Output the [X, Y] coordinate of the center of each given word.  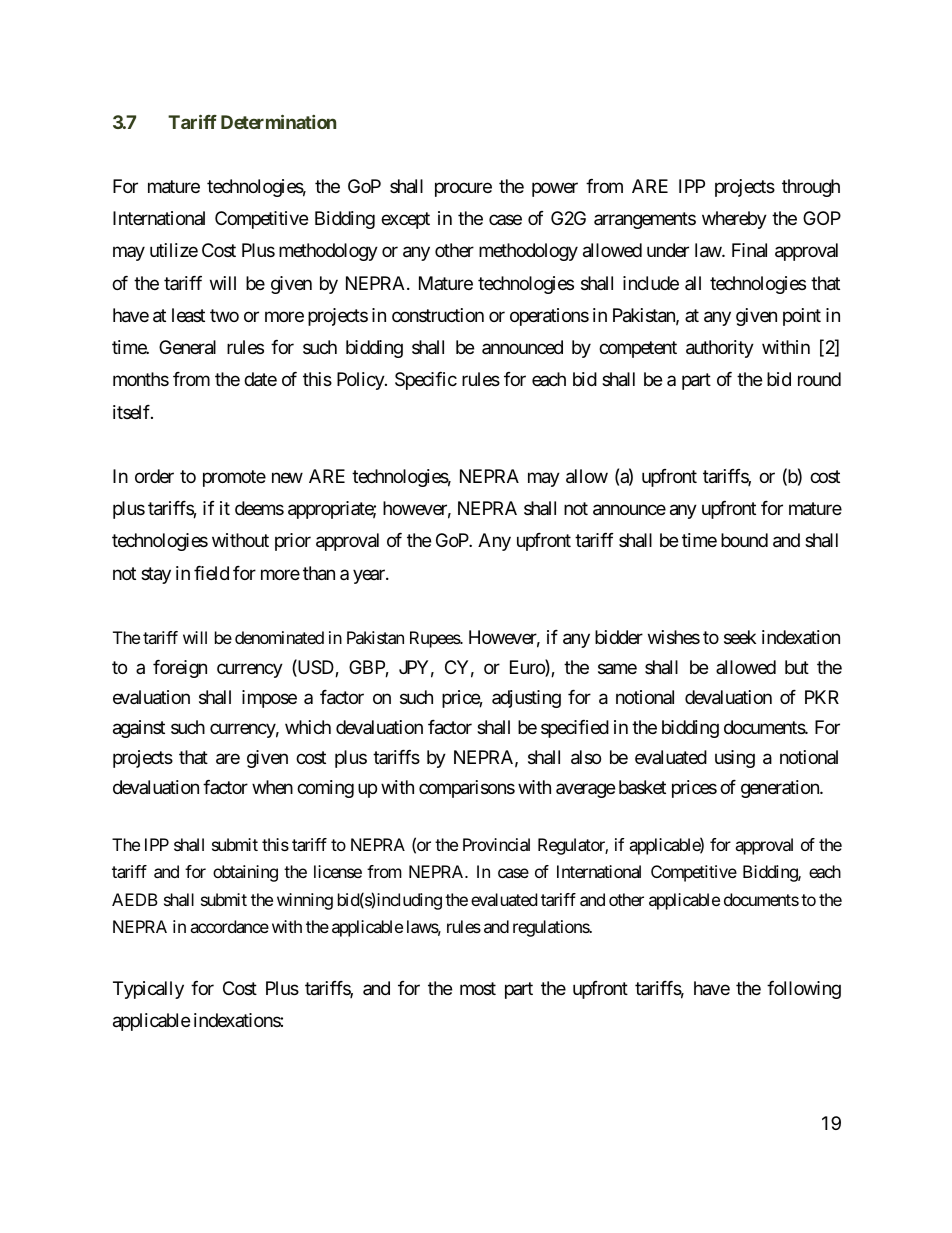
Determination [278, 122]
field [211, 573]
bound [744, 540]
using [735, 759]
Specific [426, 381]
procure [463, 189]
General [187, 347]
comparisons [467, 789]
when [272, 787]
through [811, 188]
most [478, 988]
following [804, 990]
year [370, 576]
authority [720, 349]
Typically [148, 990]
